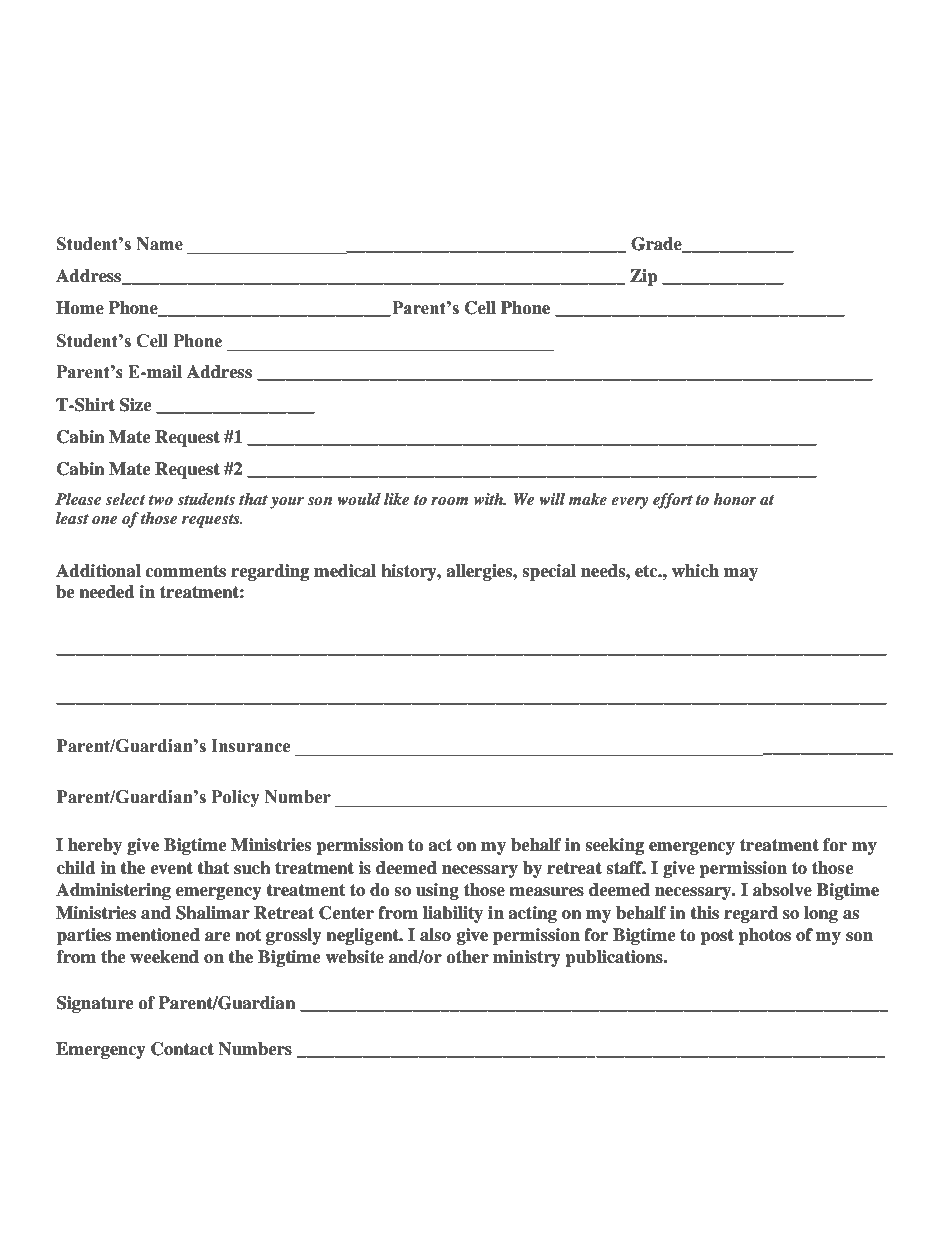  Describe the element at coordinates (735, 499) in the screenshot. I see `honor` at that location.
